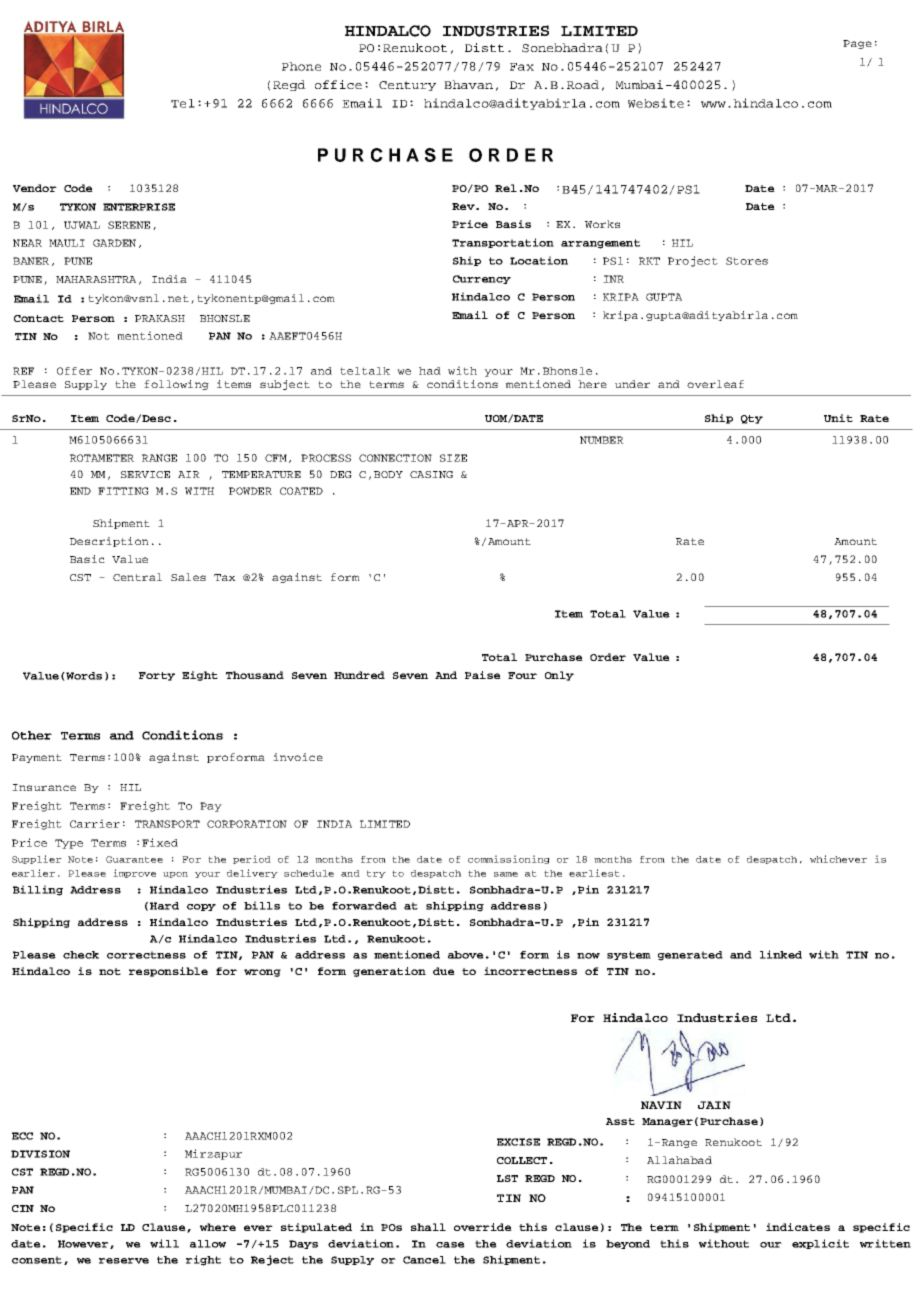 The width and height of the image is (924, 1305). I want to click on Qty, so click(752, 419).
